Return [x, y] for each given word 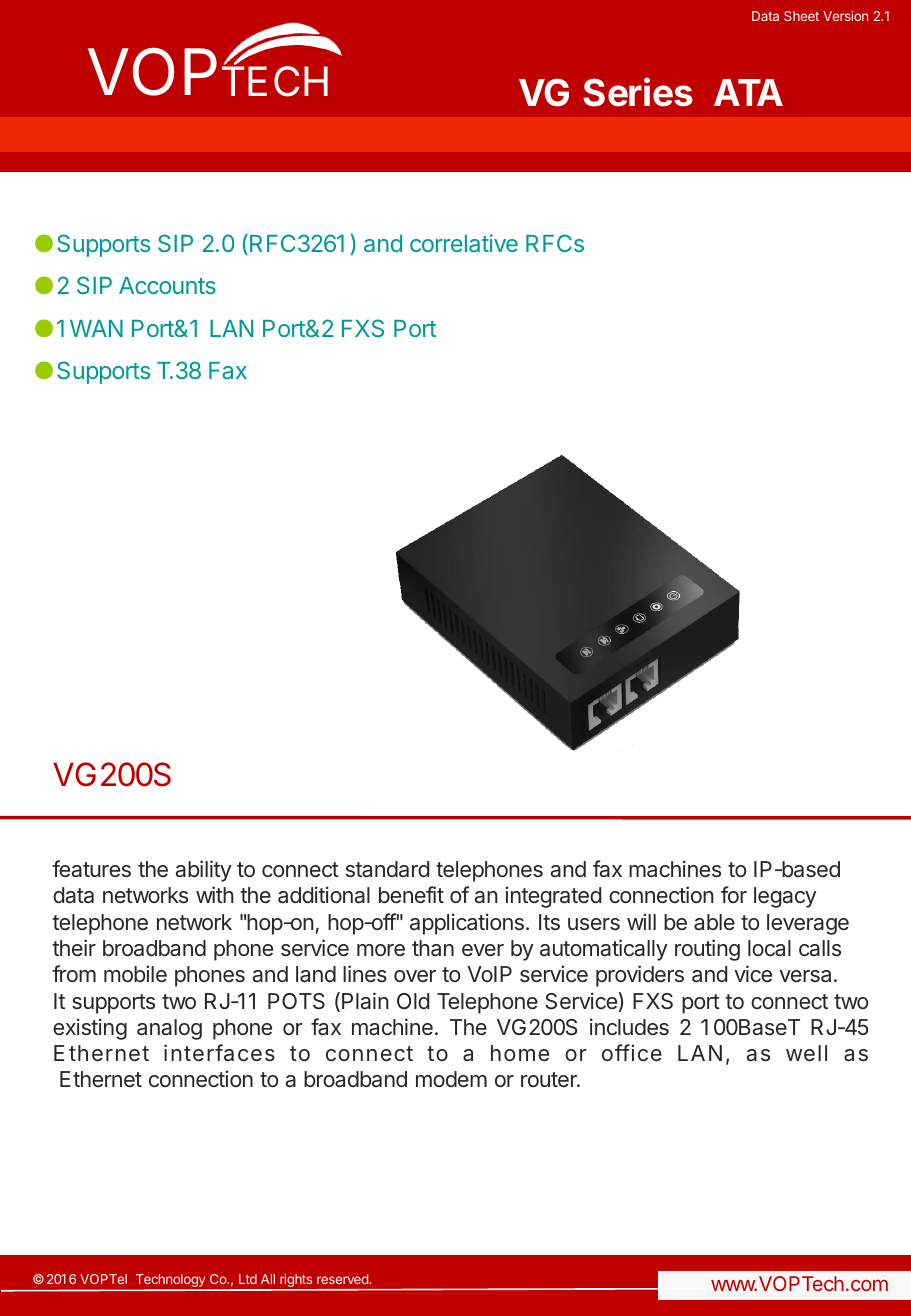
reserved [343, 1279]
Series [638, 92]
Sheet [801, 16]
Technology [170, 1282]
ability [204, 871]
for [734, 894]
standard [387, 869]
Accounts [167, 285]
